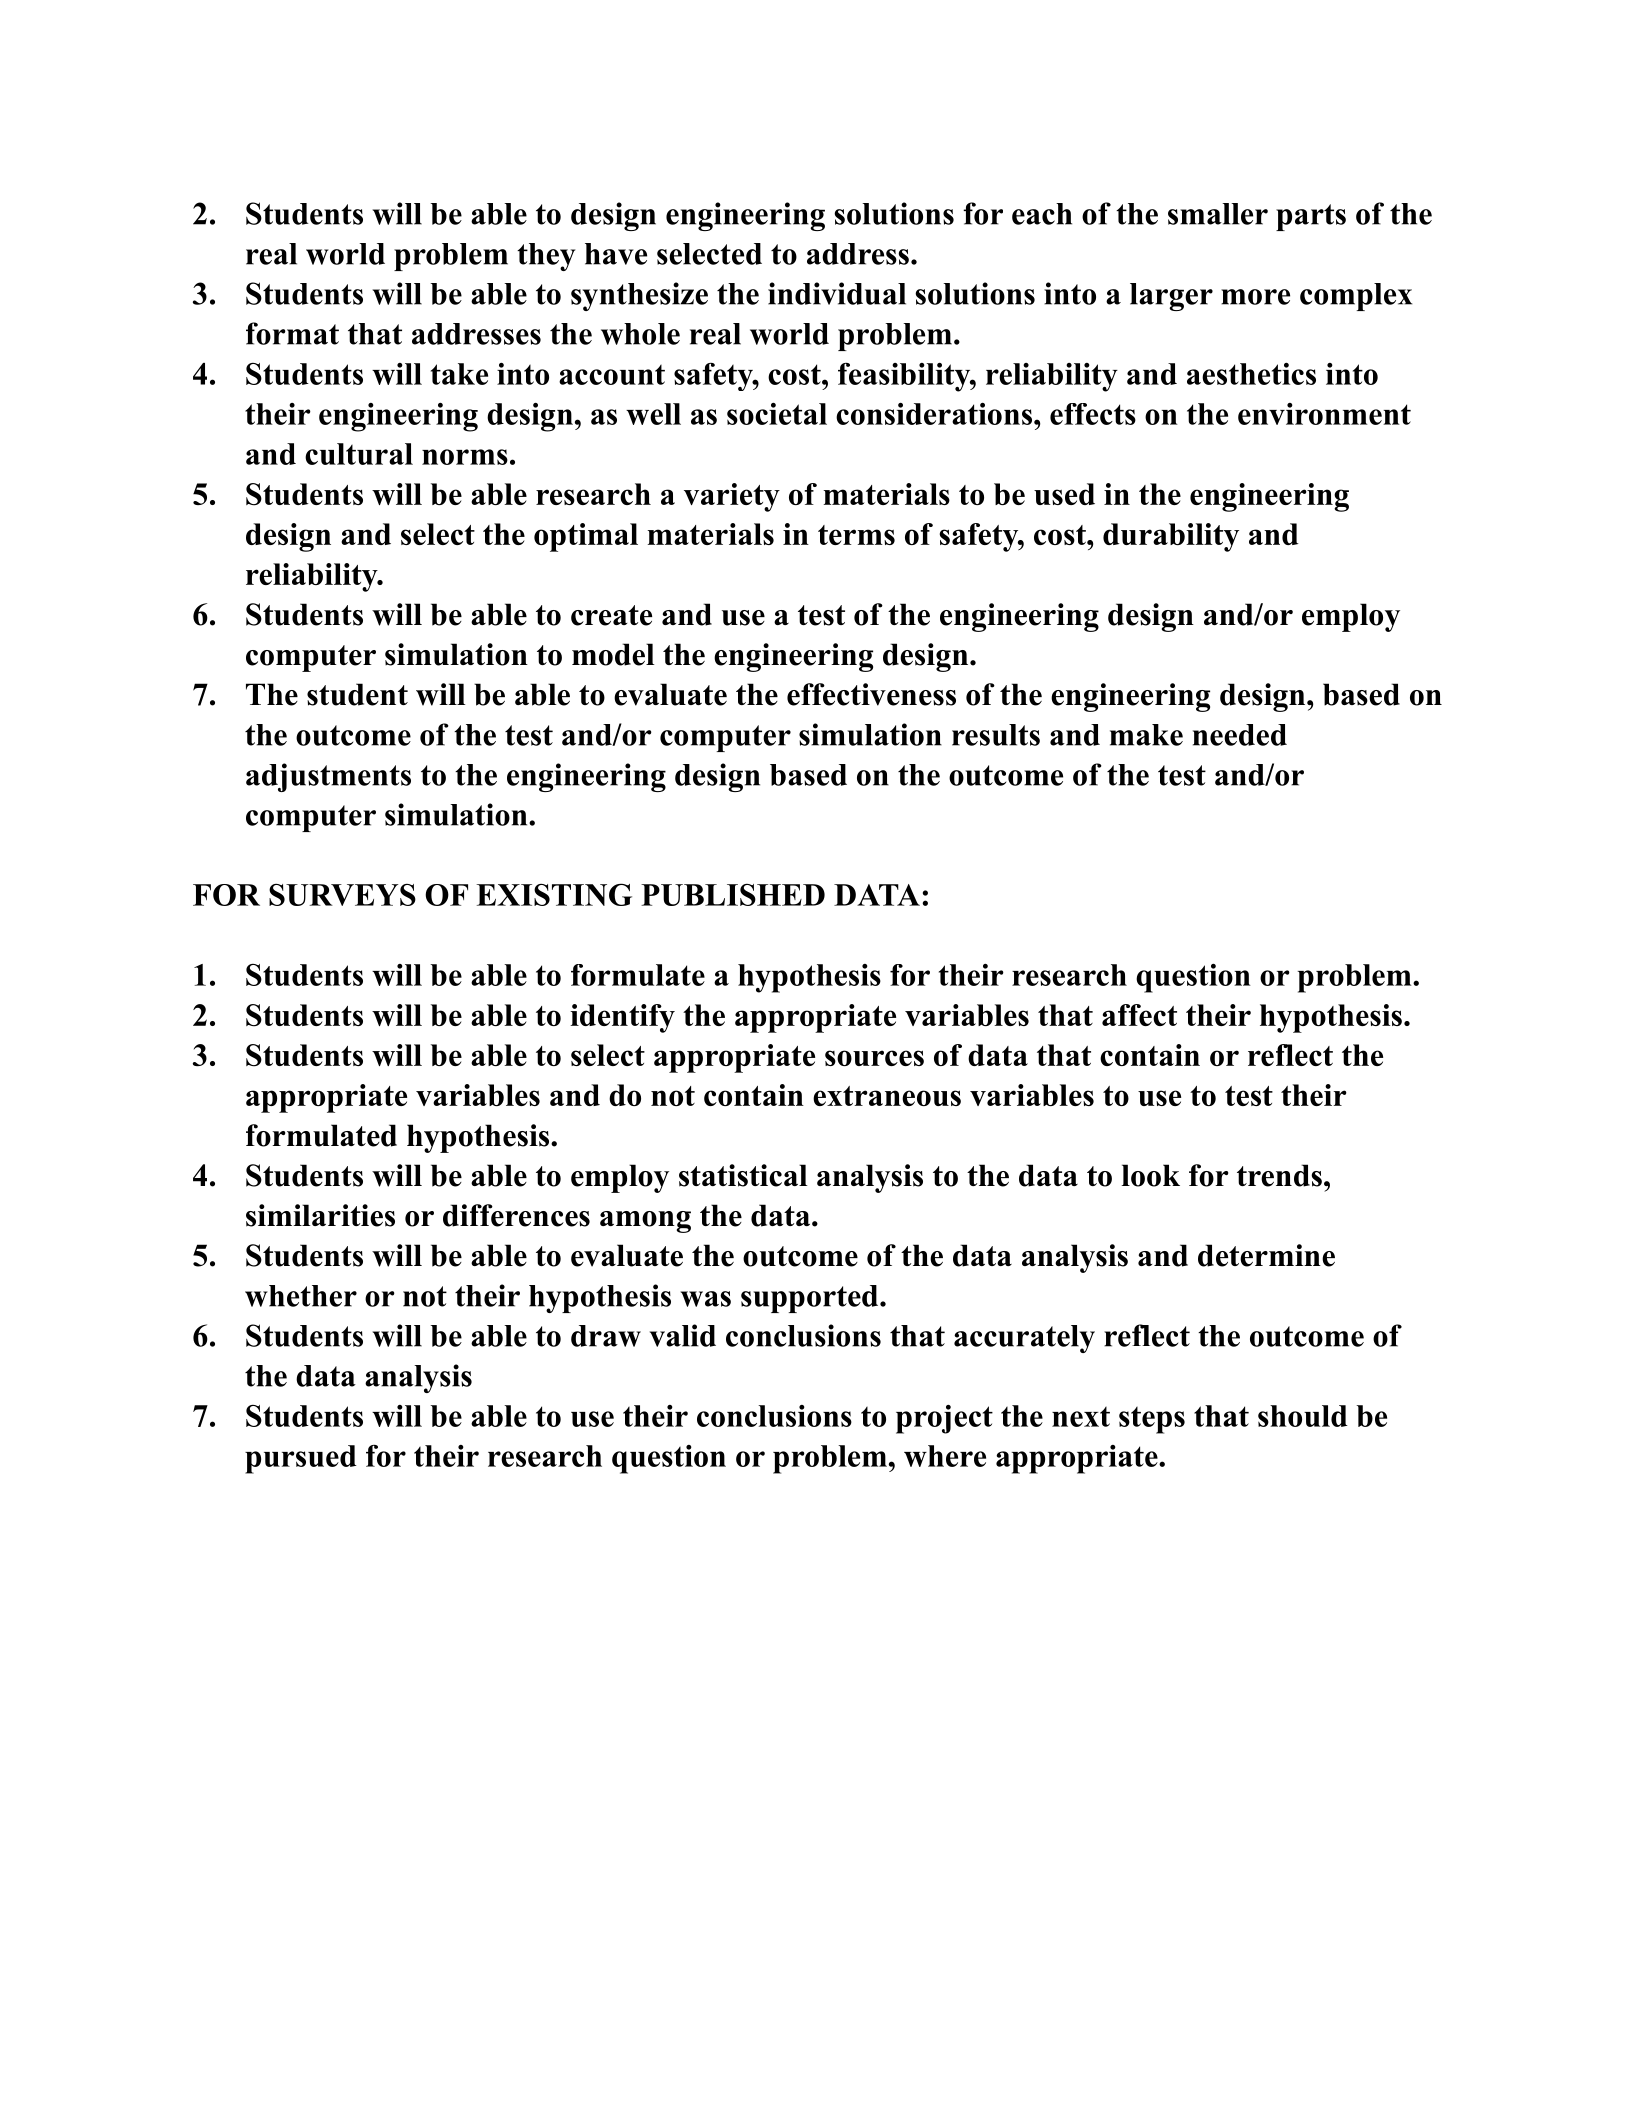 The image size is (1635, 2116). What do you see at coordinates (1240, 735) in the document?
I see `needed` at bounding box center [1240, 735].
